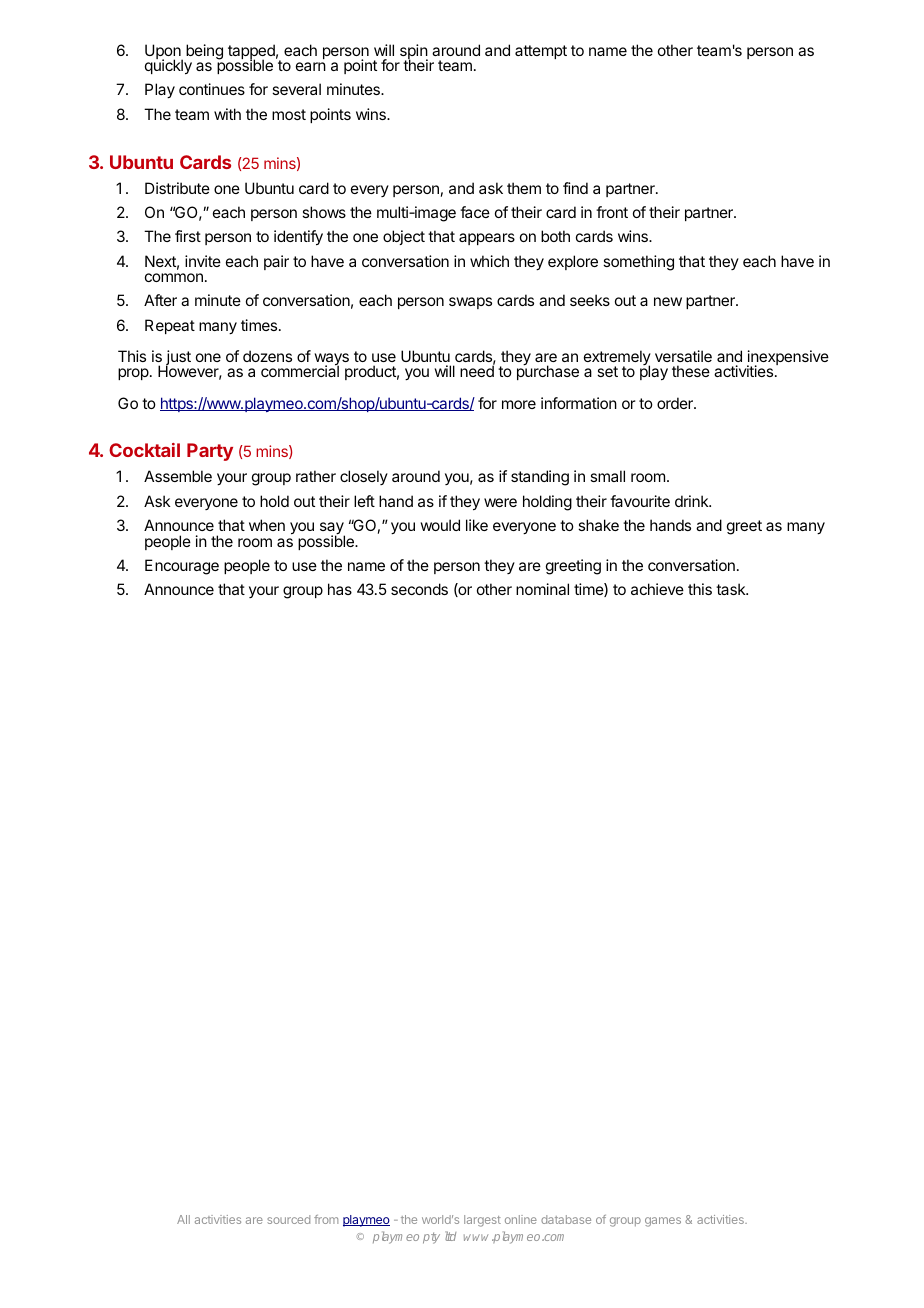  What do you see at coordinates (182, 567) in the image?
I see `Encourage` at bounding box center [182, 567].
